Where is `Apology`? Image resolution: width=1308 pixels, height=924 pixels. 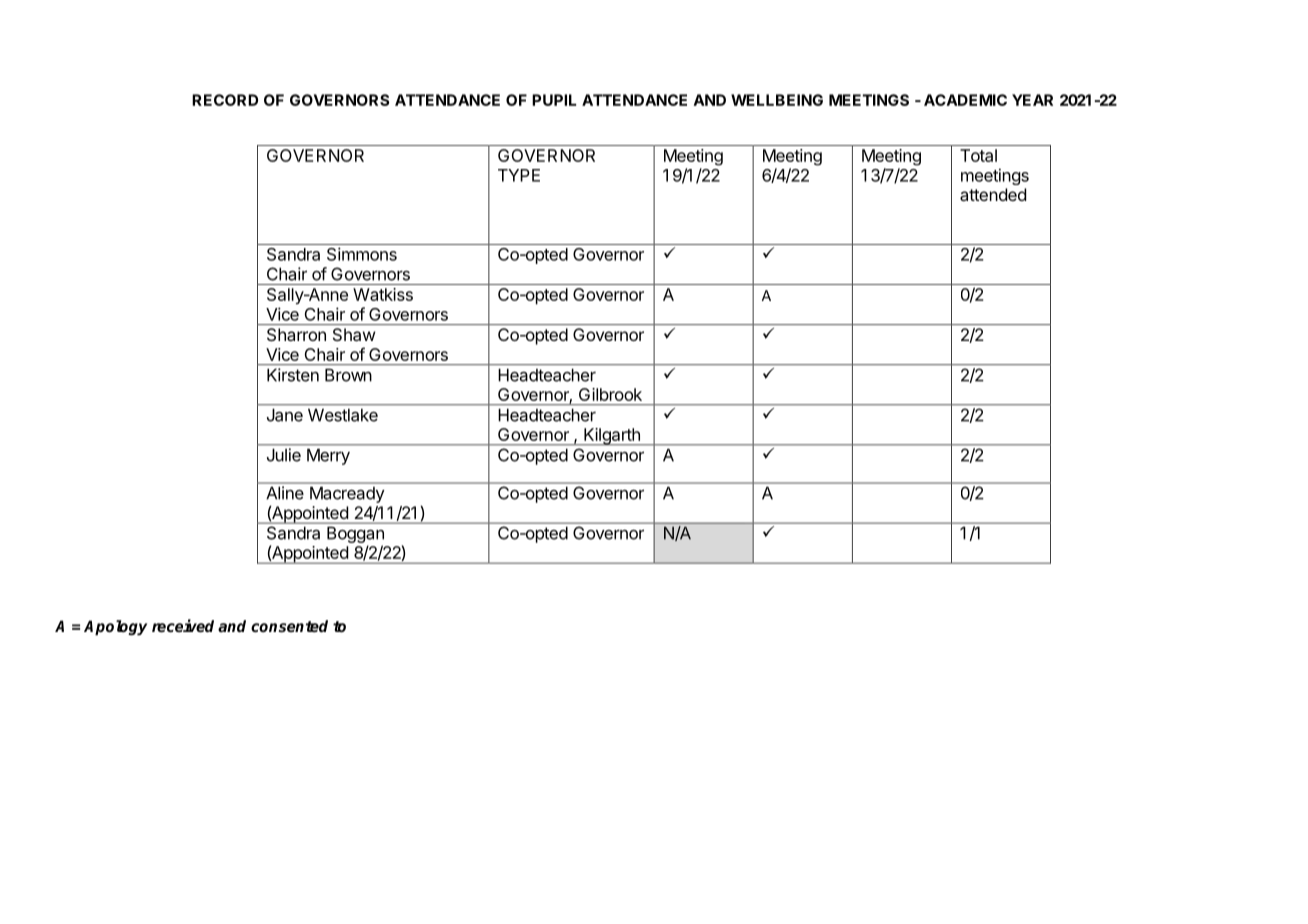 Apology is located at coordinates (115, 628).
